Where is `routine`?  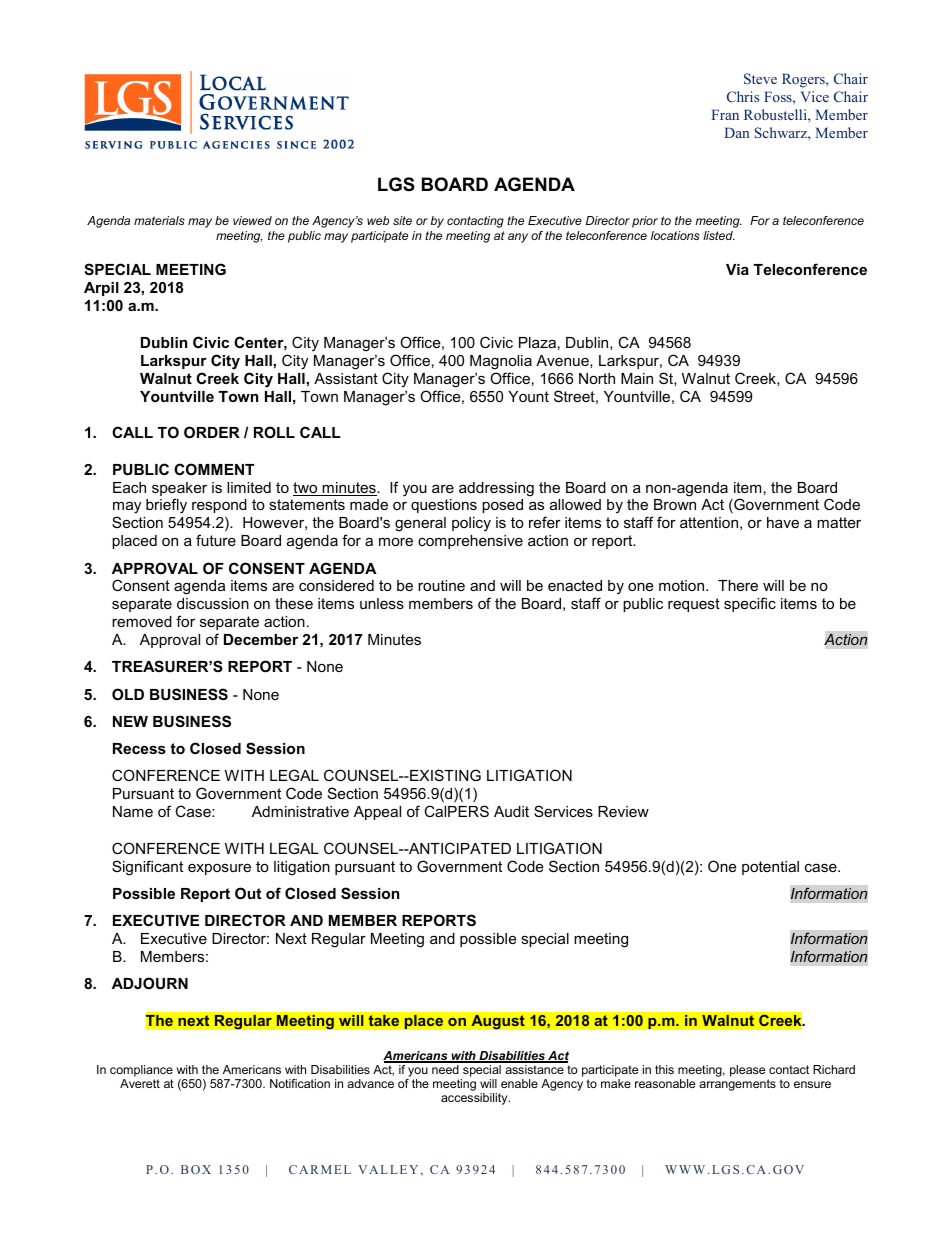
routine is located at coordinates (441, 585).
